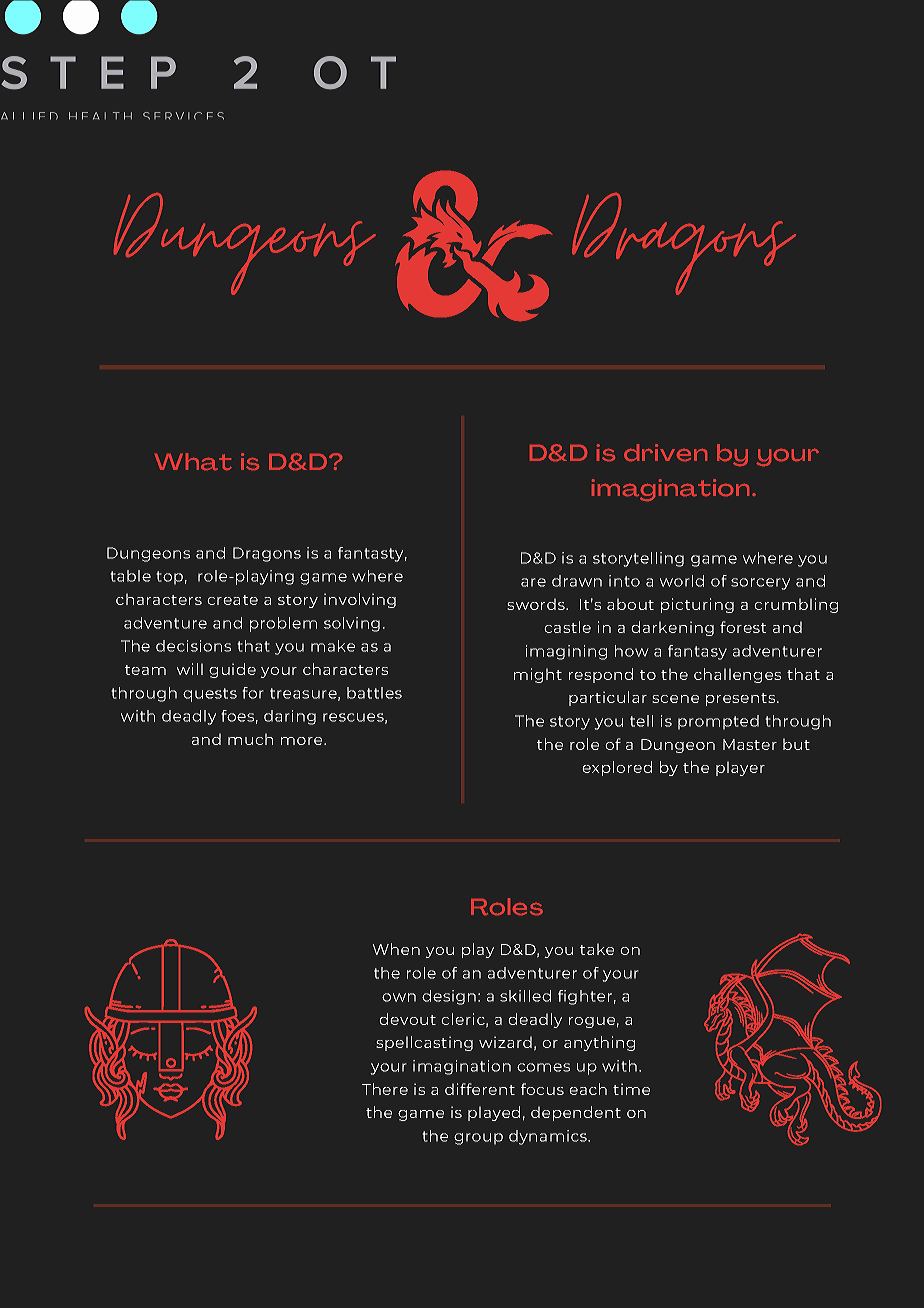  What do you see at coordinates (210, 695) in the screenshot?
I see `quests` at bounding box center [210, 695].
